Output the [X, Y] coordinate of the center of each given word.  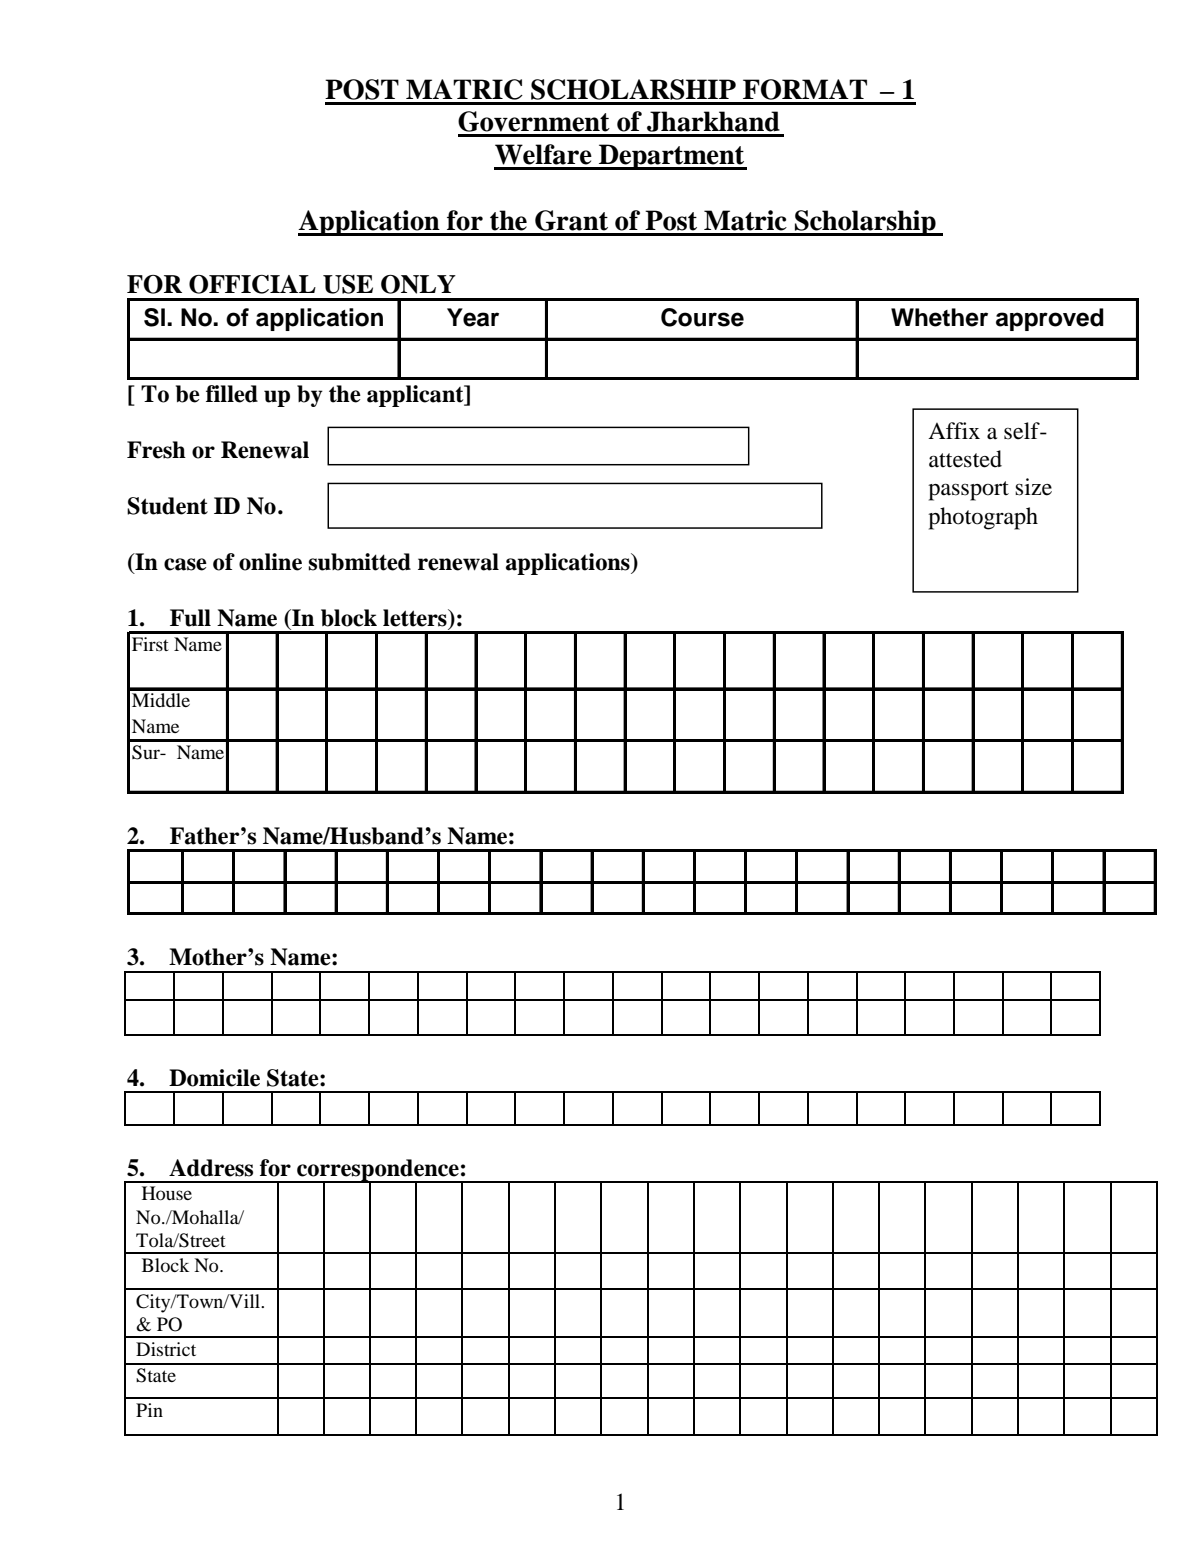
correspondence [378, 1171]
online [270, 562]
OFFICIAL [252, 284]
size [1033, 487]
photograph [983, 518]
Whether [939, 317]
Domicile [214, 1078]
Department [672, 157]
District [166, 1349]
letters [416, 618]
